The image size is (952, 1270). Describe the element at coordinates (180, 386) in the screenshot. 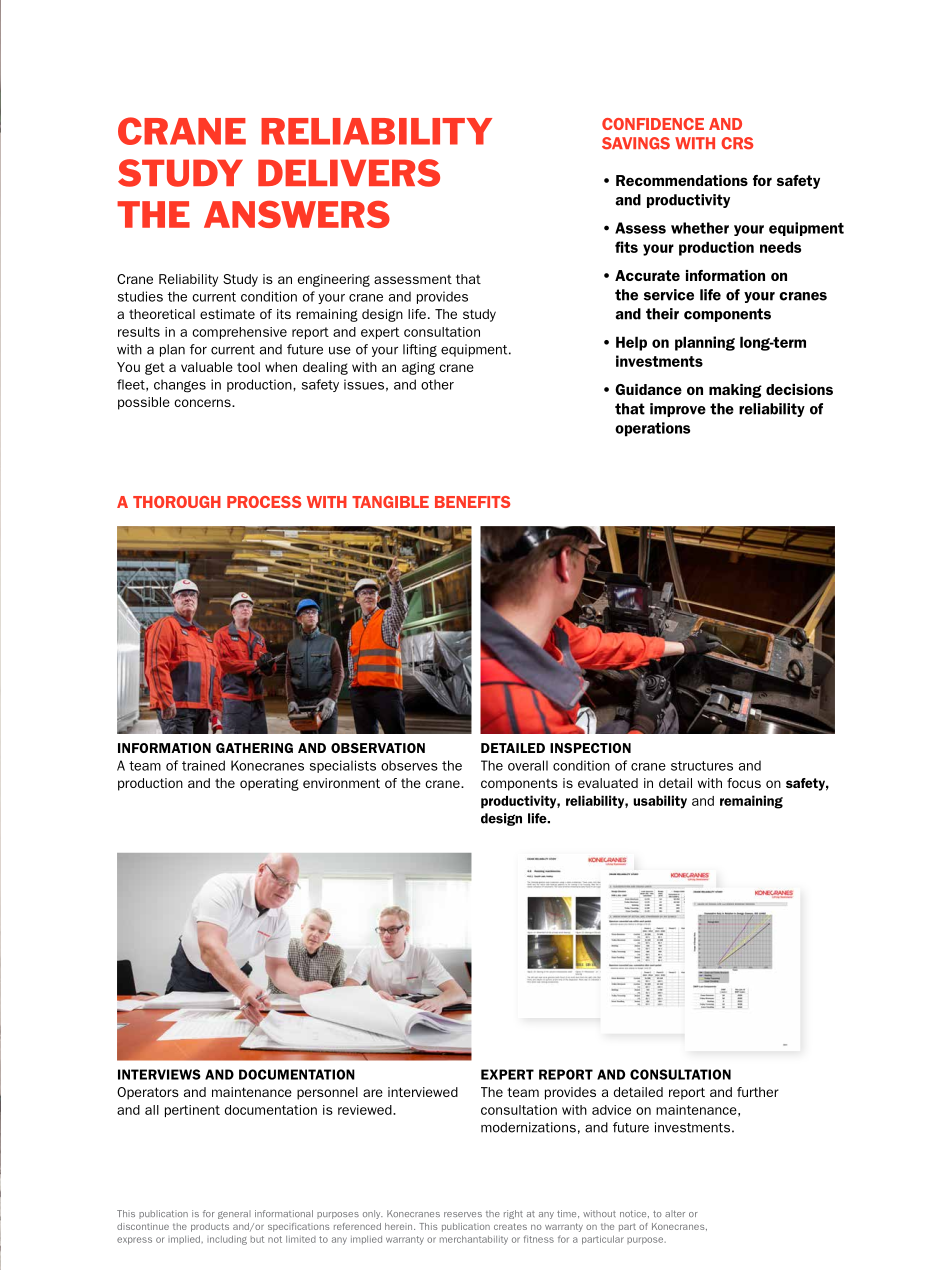

I see `changes` at that location.
